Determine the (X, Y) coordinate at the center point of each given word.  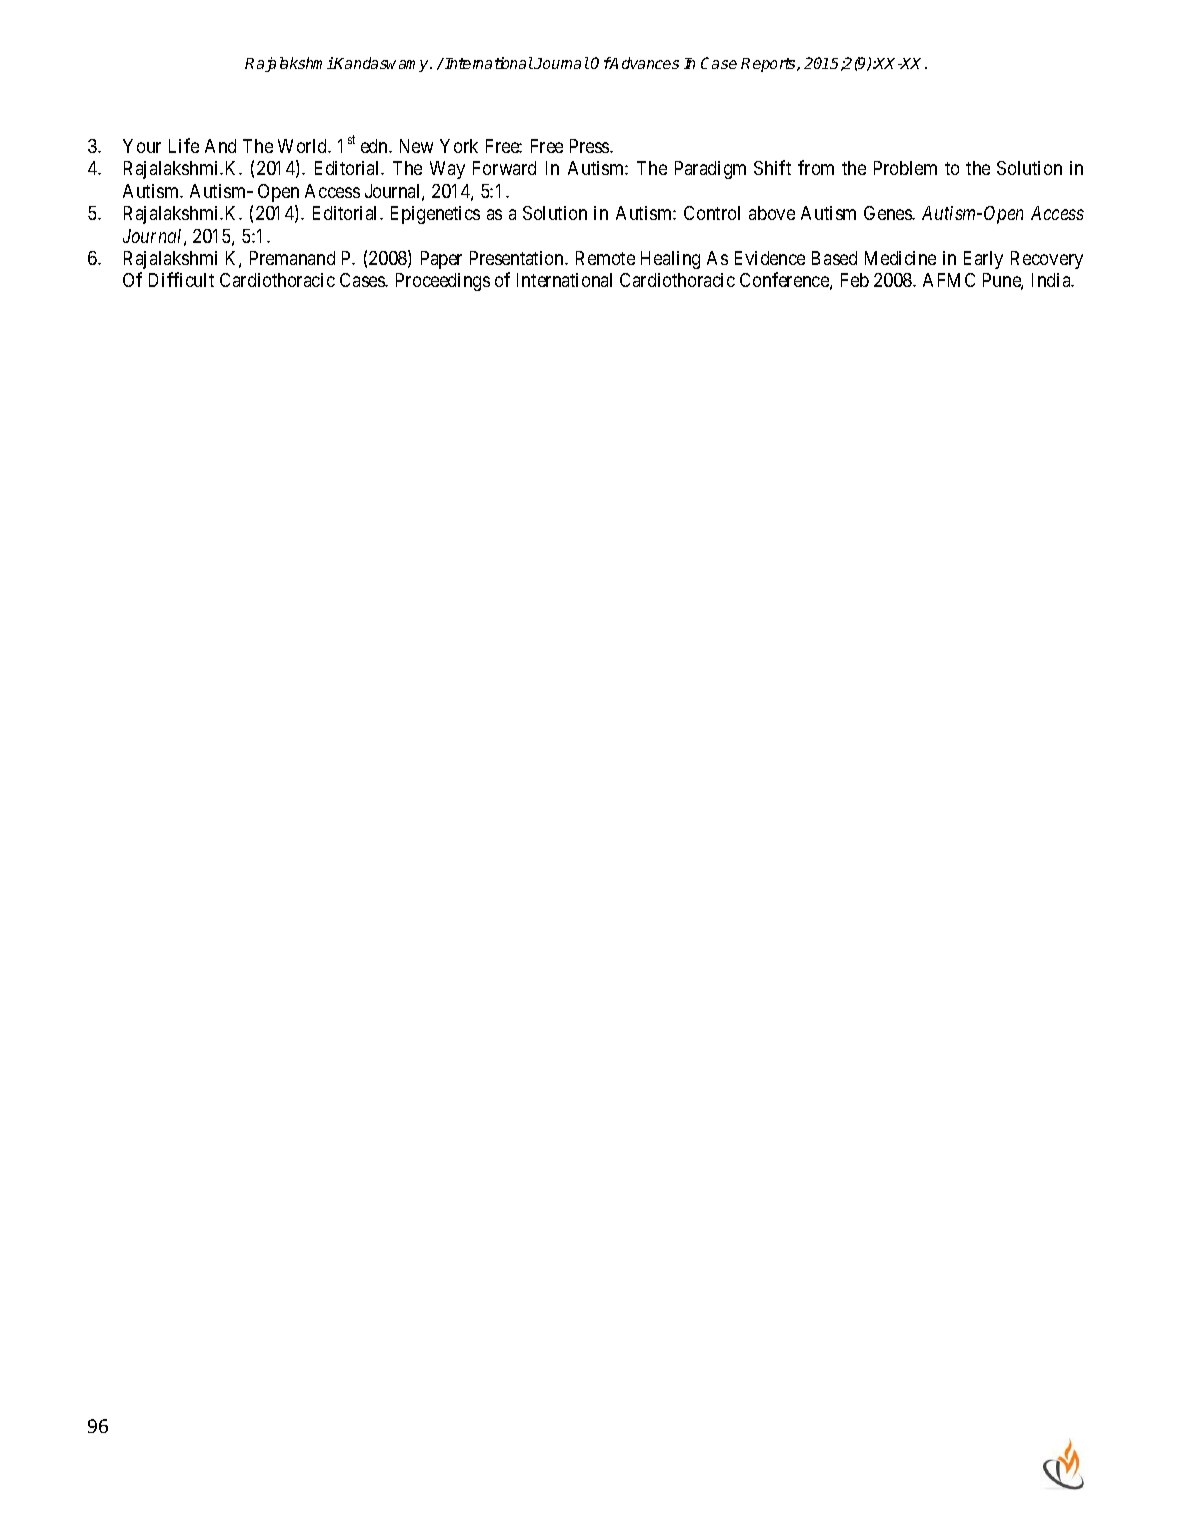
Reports (769, 65)
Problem (905, 168)
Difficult (181, 279)
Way (447, 170)
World (304, 146)
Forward (504, 168)
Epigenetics (435, 215)
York (459, 146)
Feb (855, 280)
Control (712, 213)
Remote (605, 258)
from (816, 167)
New (416, 146)
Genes (889, 213)
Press (590, 146)
